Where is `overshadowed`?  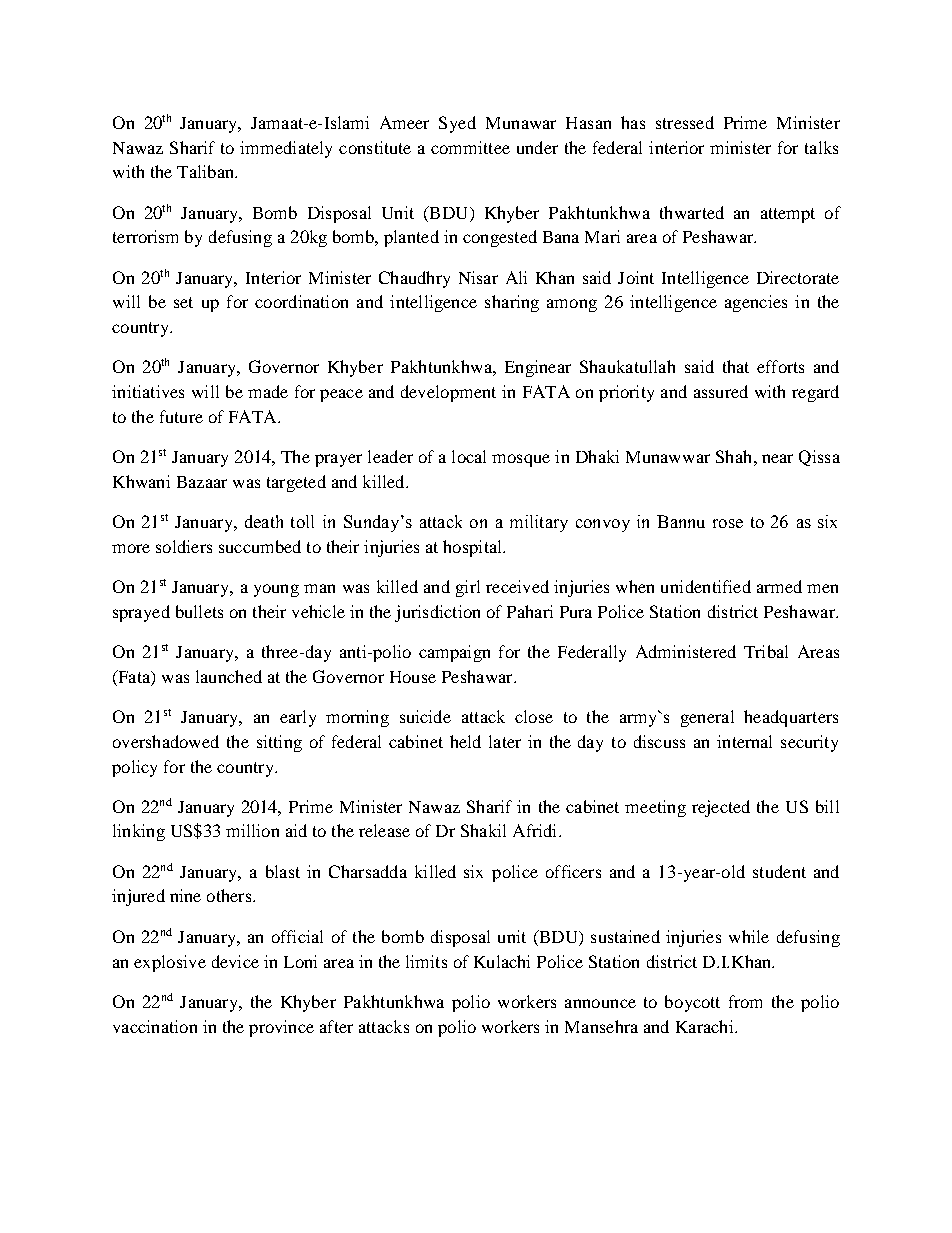
overshadowed is located at coordinates (166, 741).
